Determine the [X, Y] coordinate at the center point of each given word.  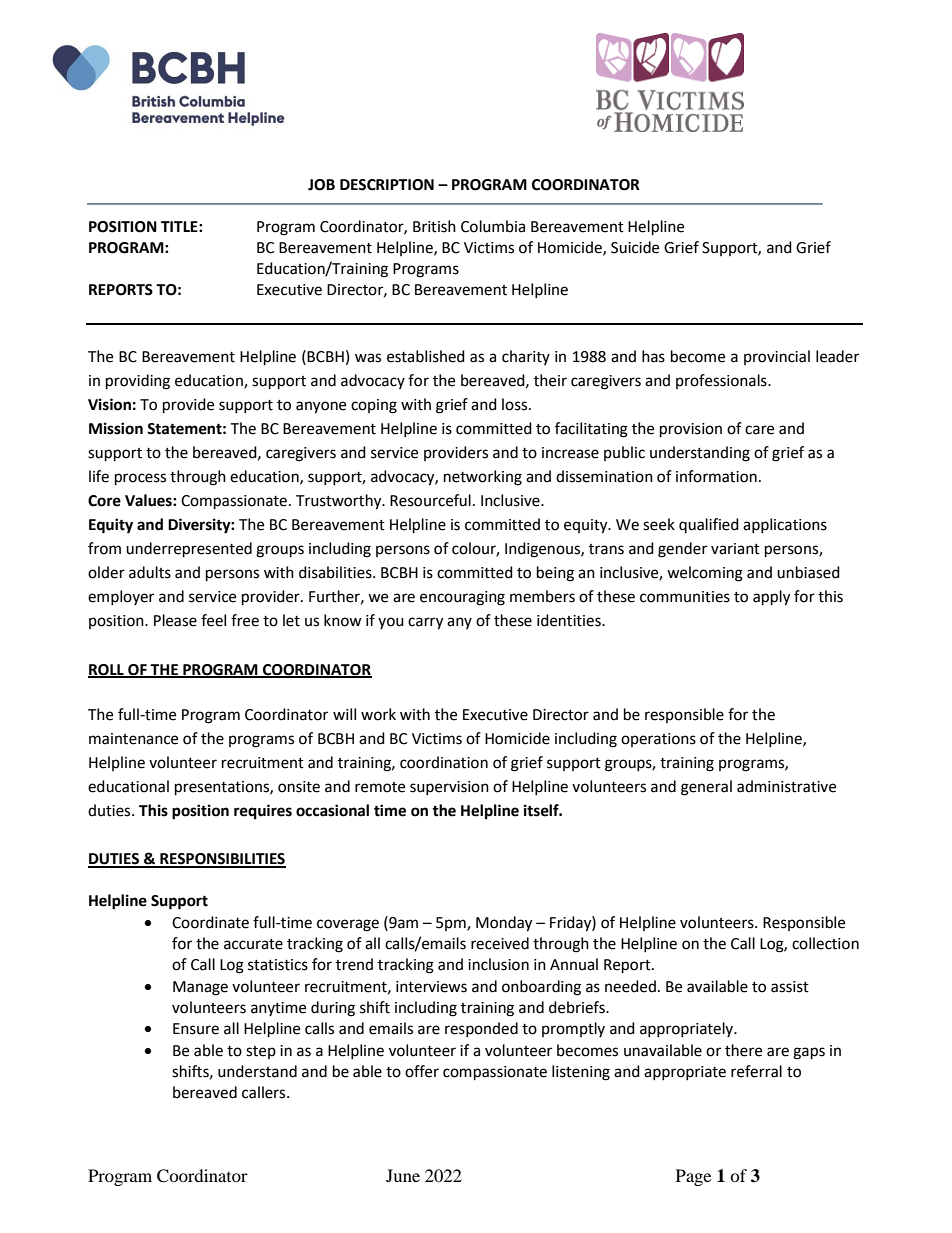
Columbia [493, 226]
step [261, 1052]
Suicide [635, 247]
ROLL [107, 670]
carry [425, 623]
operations [658, 740]
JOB [321, 185]
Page [693, 1177]
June [403, 1175]
